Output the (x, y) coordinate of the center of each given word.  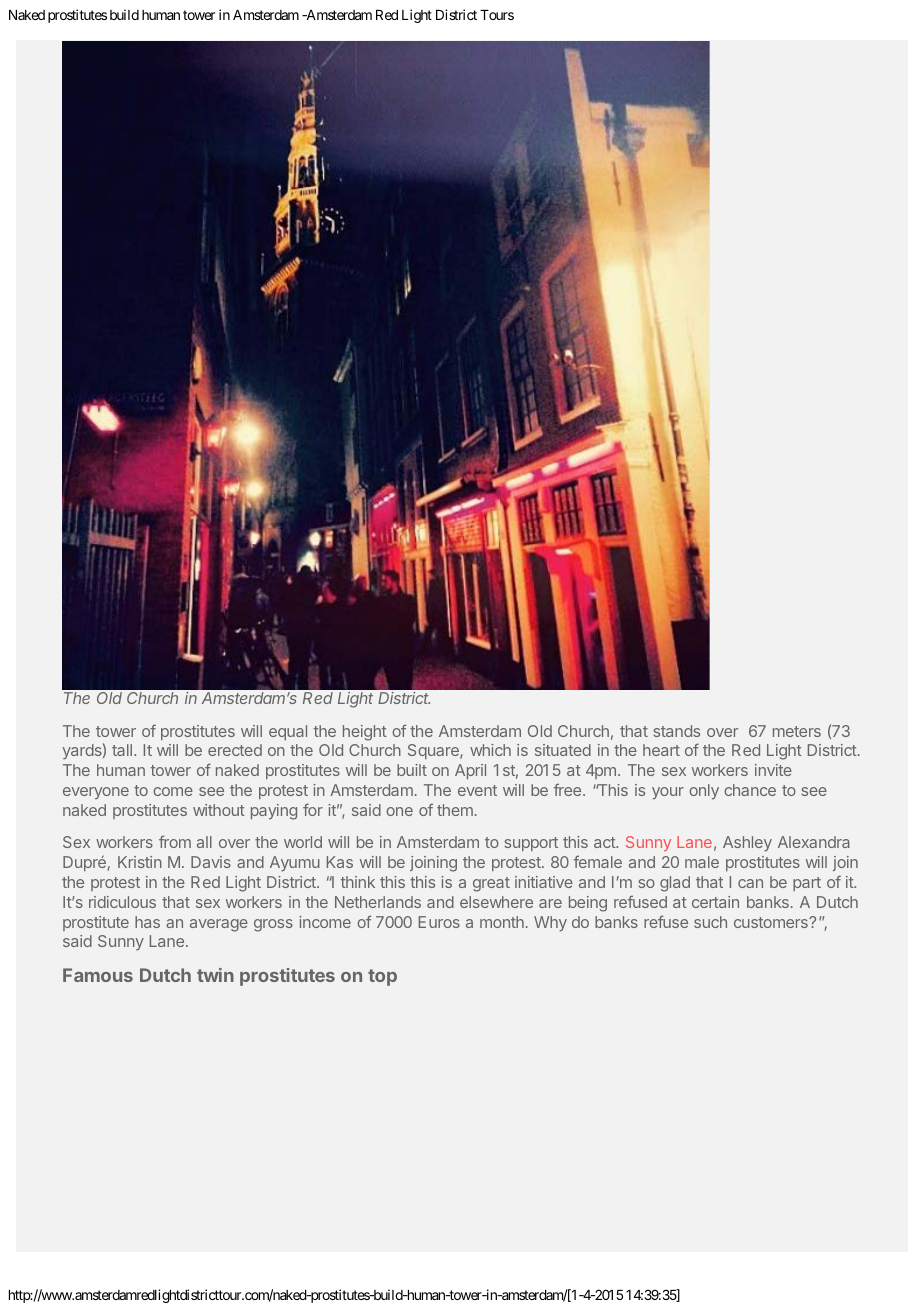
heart (661, 750)
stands (676, 731)
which (490, 750)
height (365, 733)
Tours (497, 15)
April (470, 771)
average (219, 925)
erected (235, 750)
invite (773, 770)
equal (288, 732)
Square (434, 751)
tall (122, 750)
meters (797, 731)
